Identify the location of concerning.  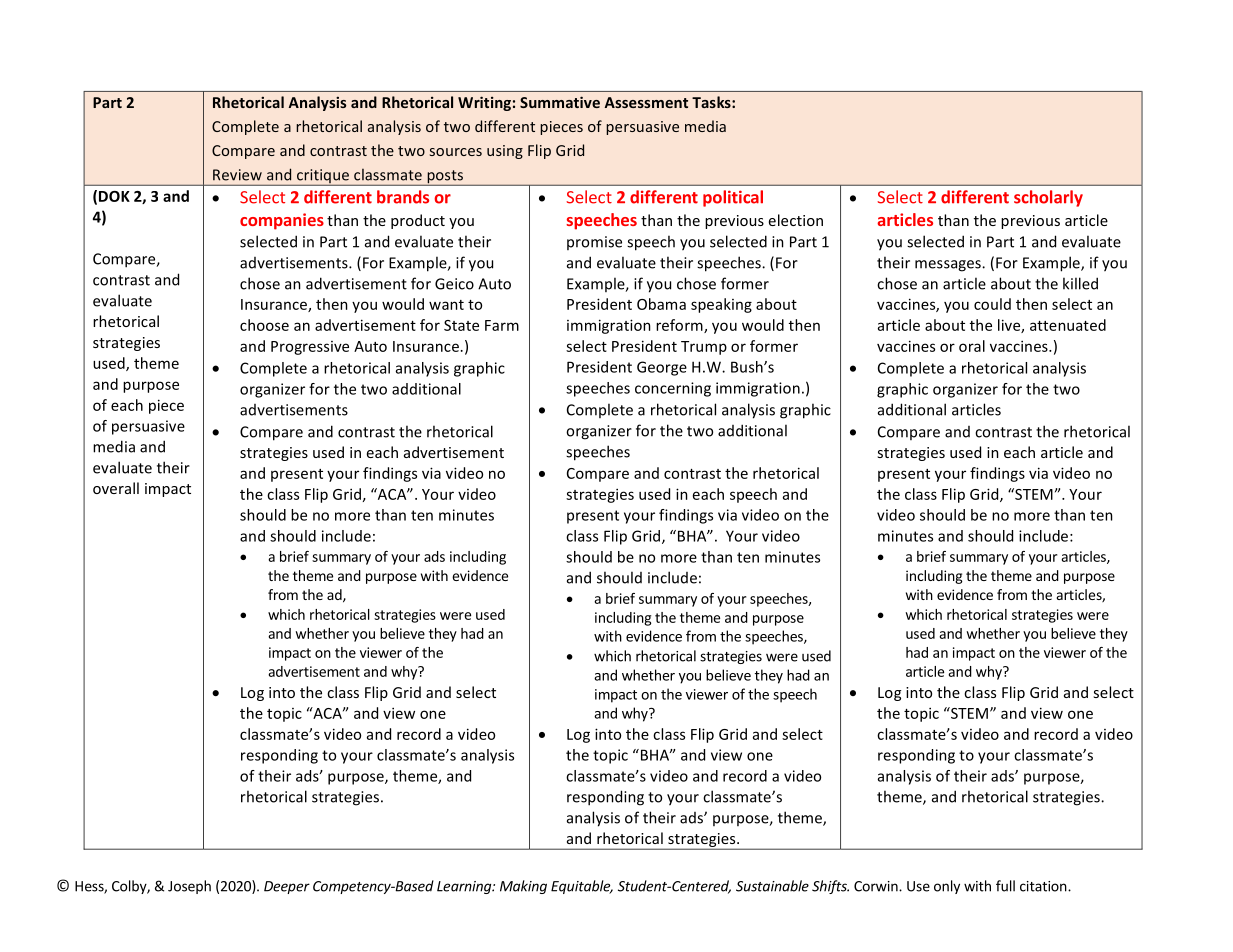
(673, 389).
